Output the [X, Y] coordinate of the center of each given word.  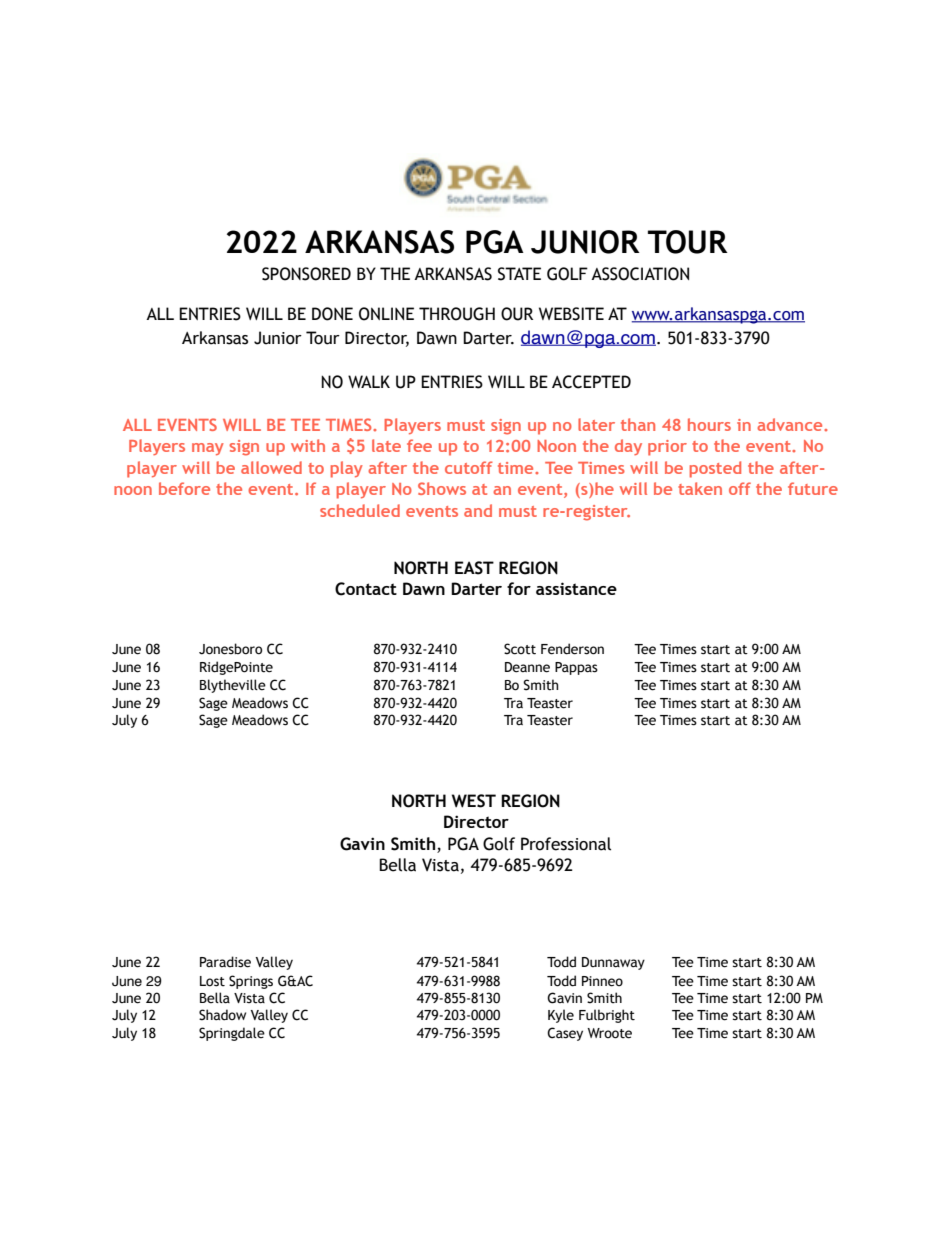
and [478, 510]
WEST [474, 801]
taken [700, 488]
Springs [251, 982]
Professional [566, 844]
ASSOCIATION [640, 274]
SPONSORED [306, 274]
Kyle [561, 1016]
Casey [565, 1034]
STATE [519, 274]
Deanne [527, 667]
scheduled [360, 510]
